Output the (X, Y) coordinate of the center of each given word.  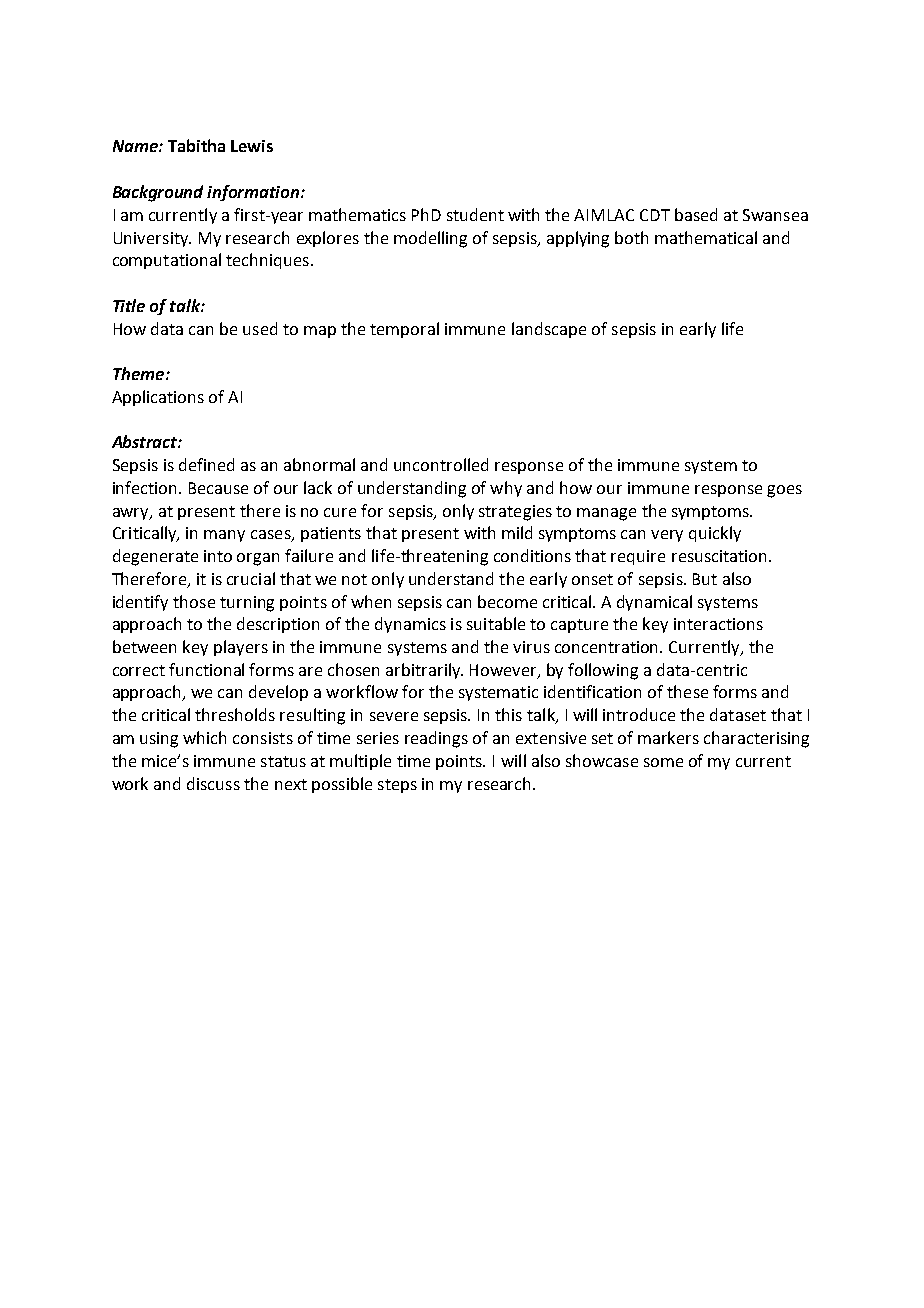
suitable (496, 623)
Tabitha (196, 145)
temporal (404, 330)
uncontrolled (441, 464)
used (260, 328)
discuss (213, 783)
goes (784, 491)
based (696, 214)
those (194, 601)
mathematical (706, 237)
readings (436, 739)
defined (206, 464)
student (475, 214)
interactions (718, 624)
